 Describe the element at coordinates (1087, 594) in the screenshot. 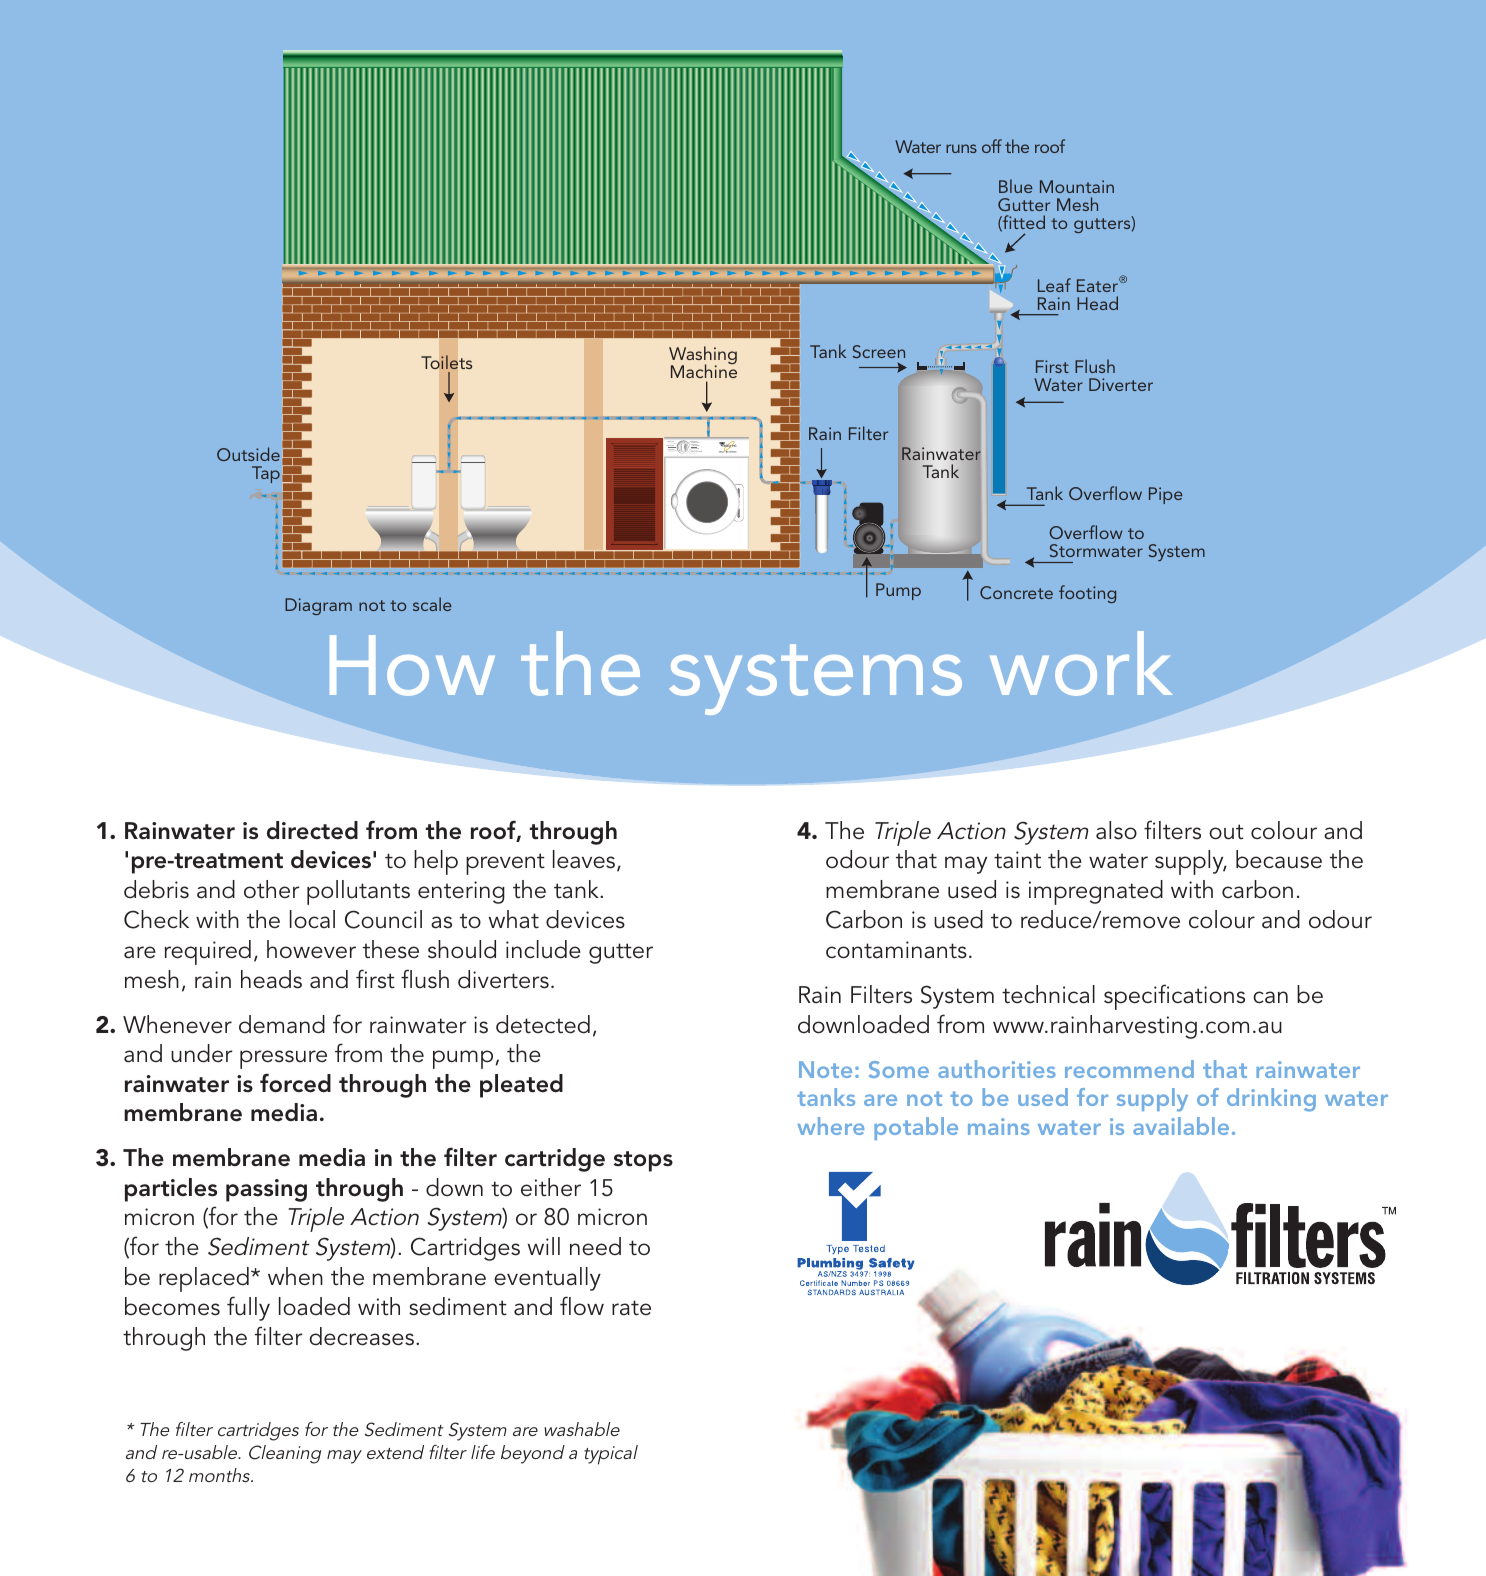

I see `footing` at that location.
